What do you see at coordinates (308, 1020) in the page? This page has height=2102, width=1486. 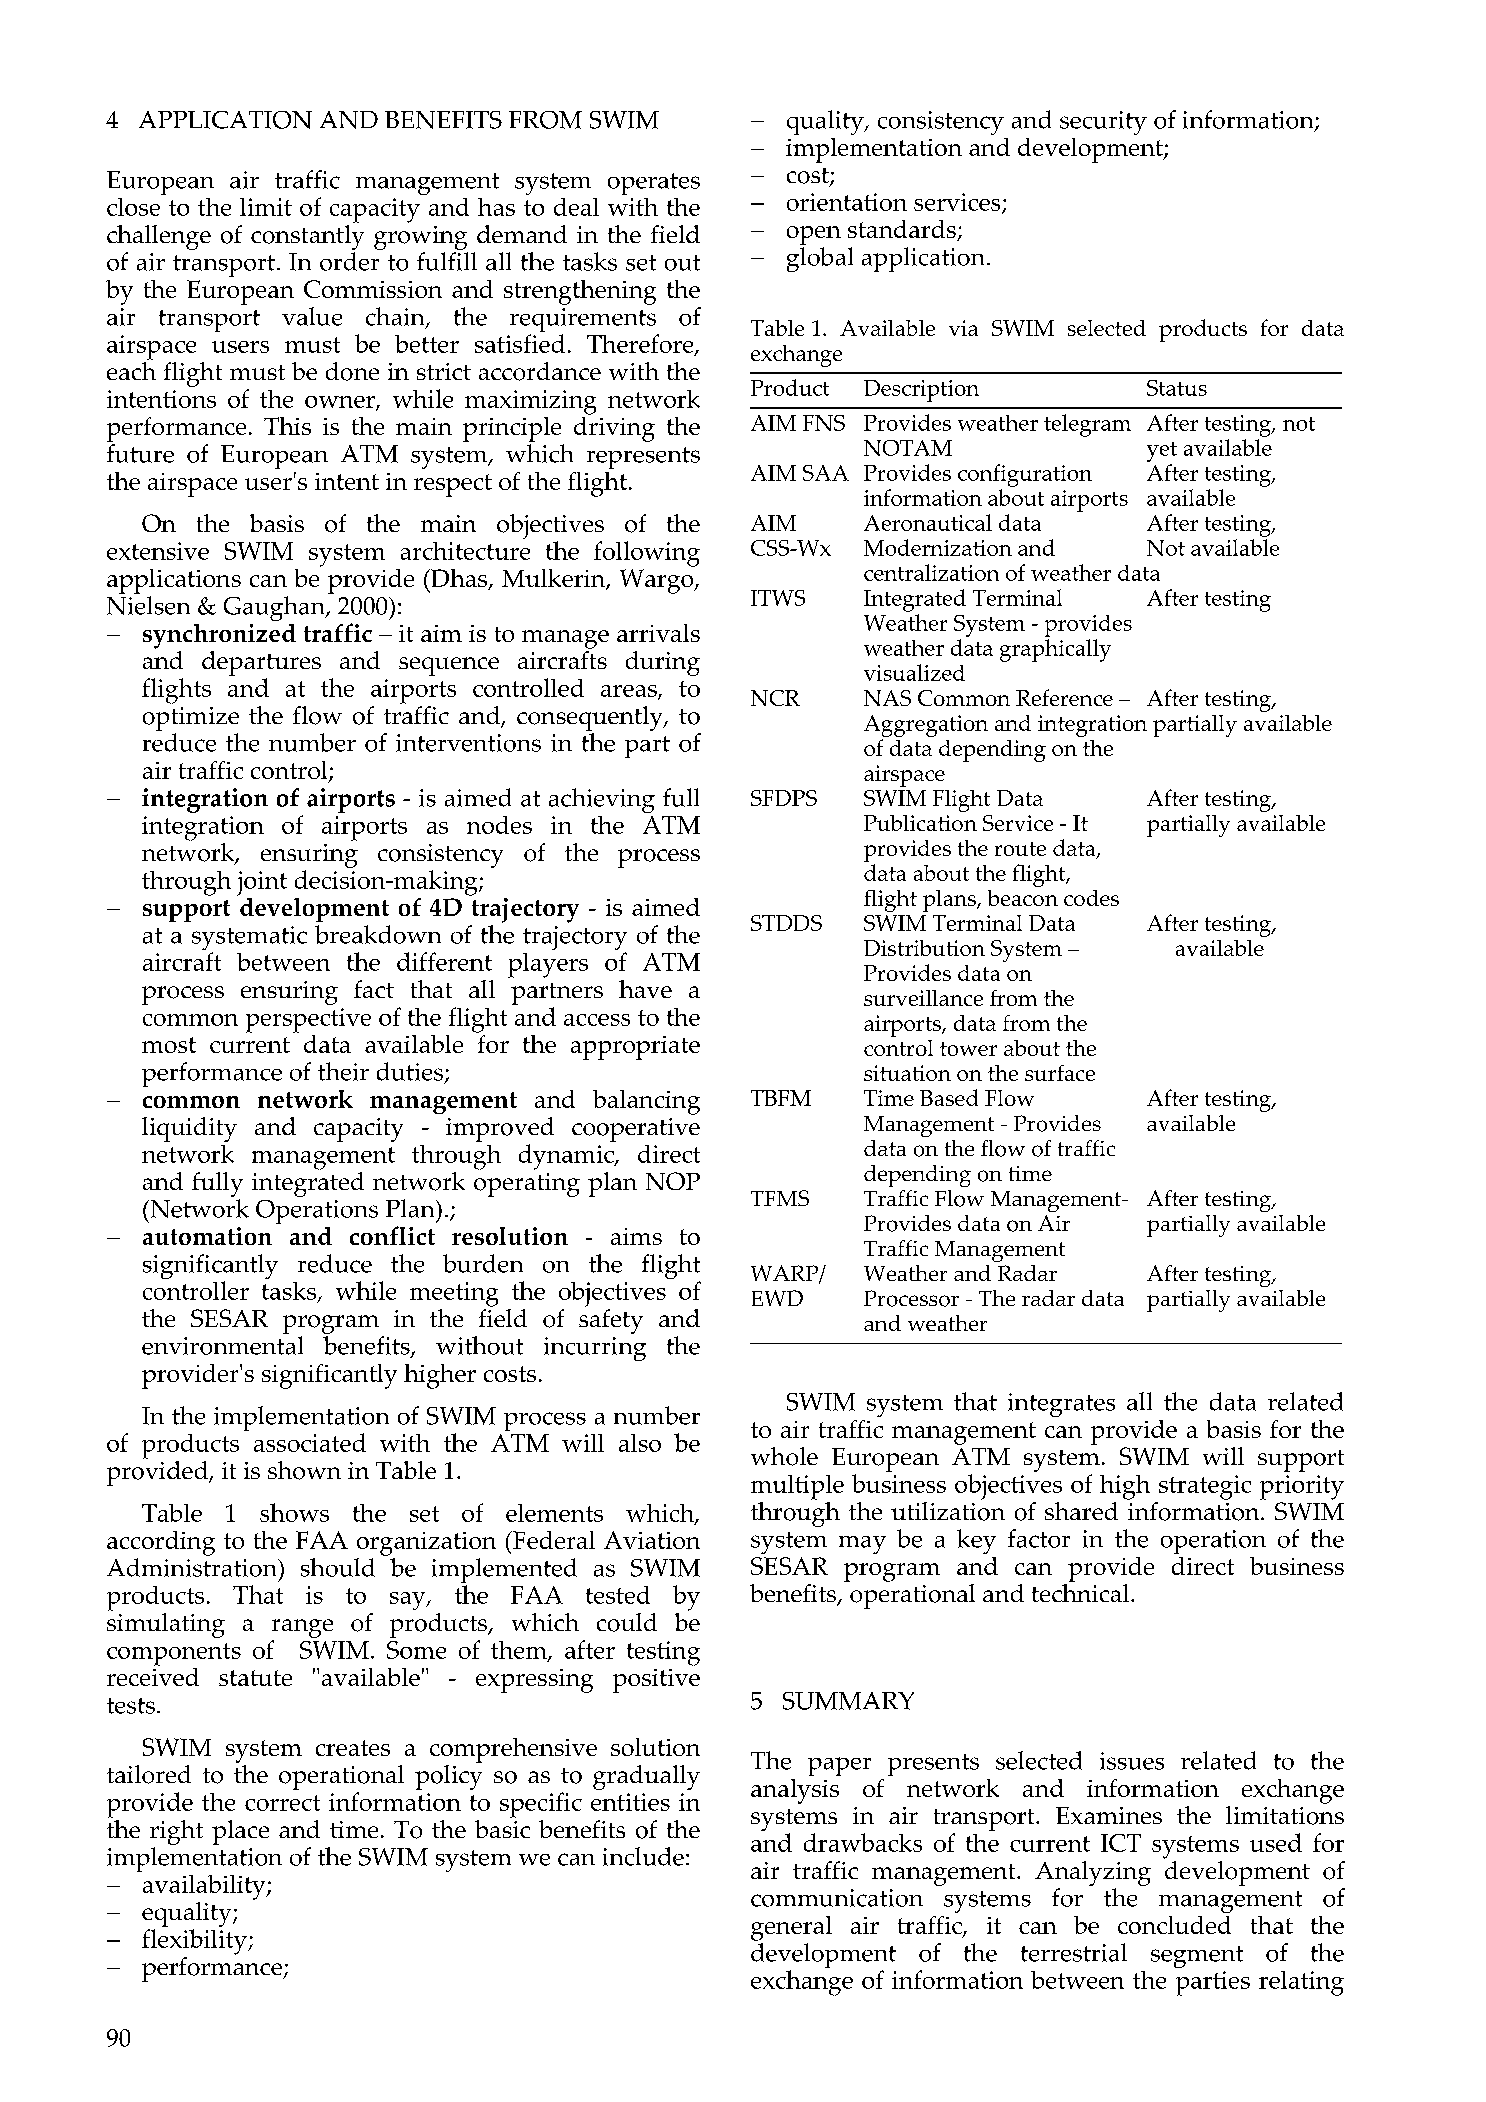 I see `perspective` at bounding box center [308, 1020].
